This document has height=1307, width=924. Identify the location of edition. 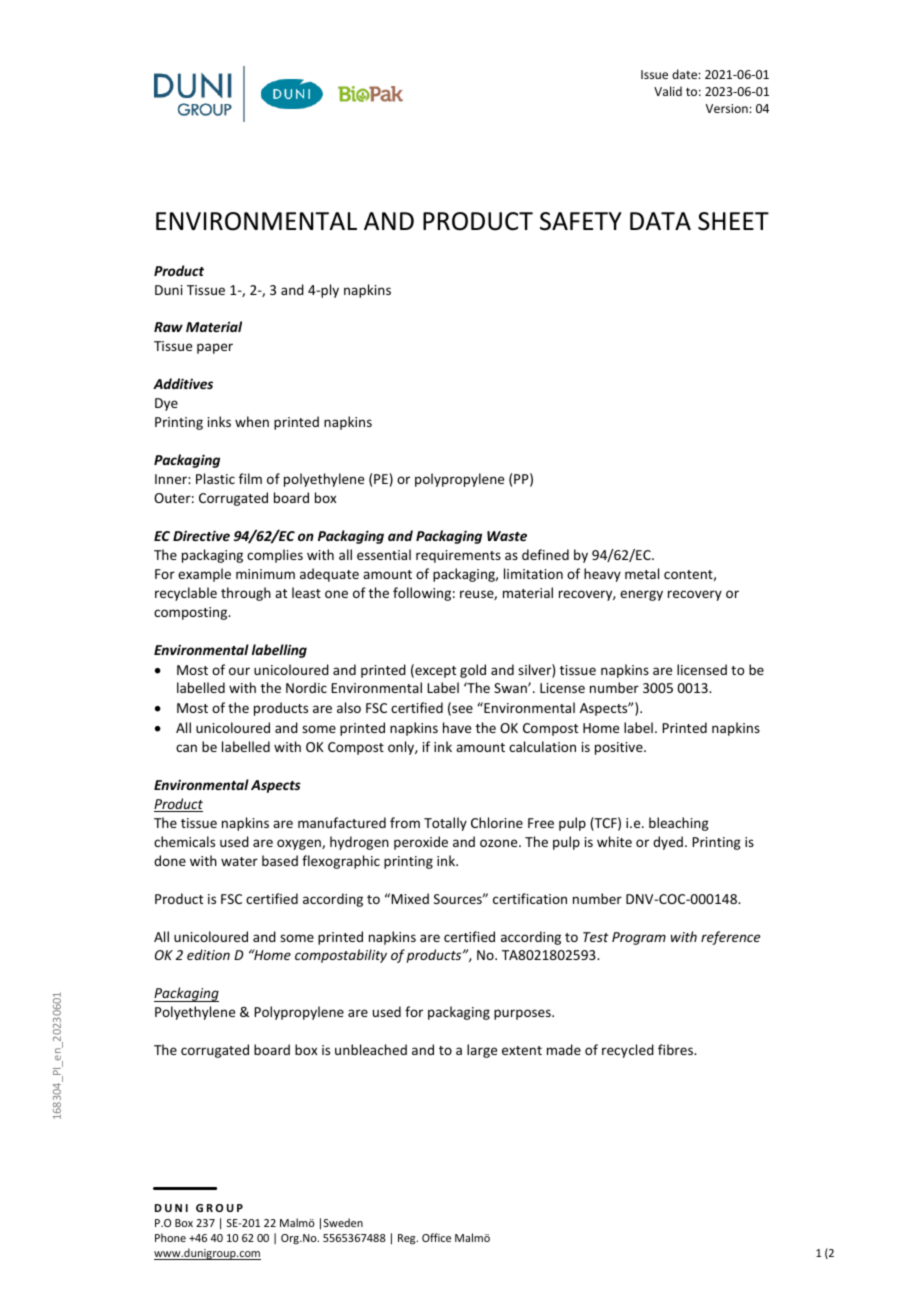
(208, 954).
